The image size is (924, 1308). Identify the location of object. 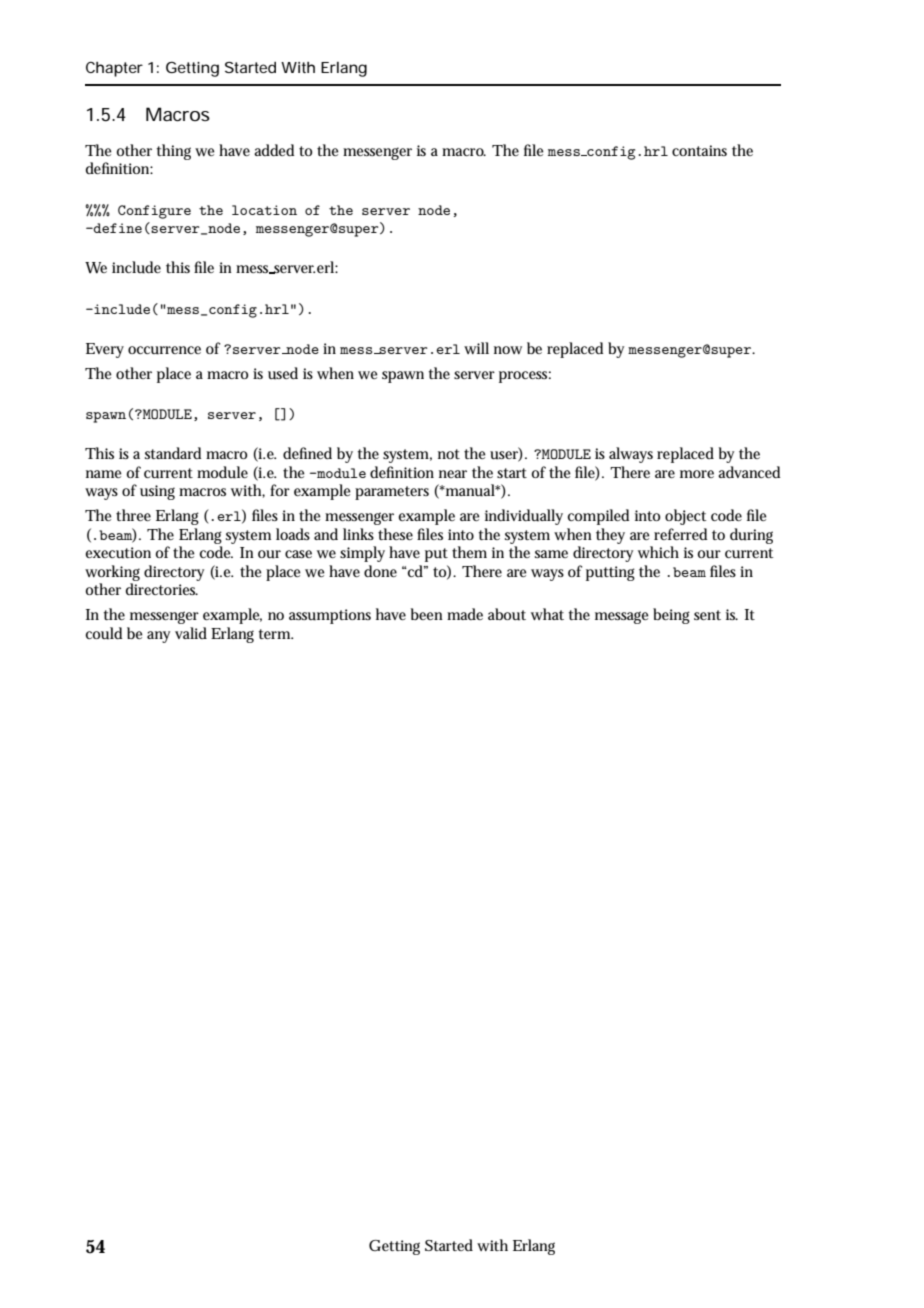
(685, 517).
